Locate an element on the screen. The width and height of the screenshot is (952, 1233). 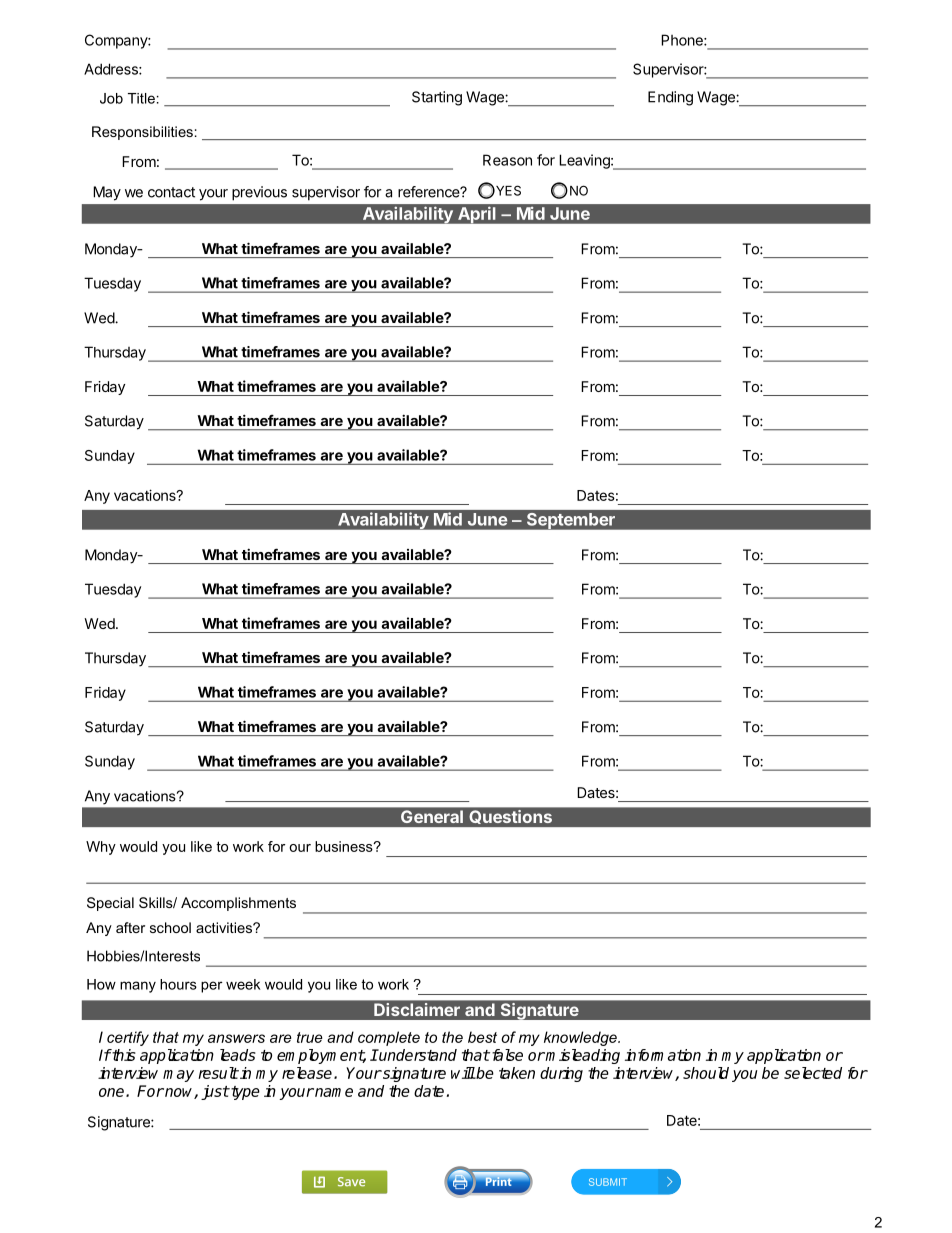
reference is located at coordinates (430, 192).
